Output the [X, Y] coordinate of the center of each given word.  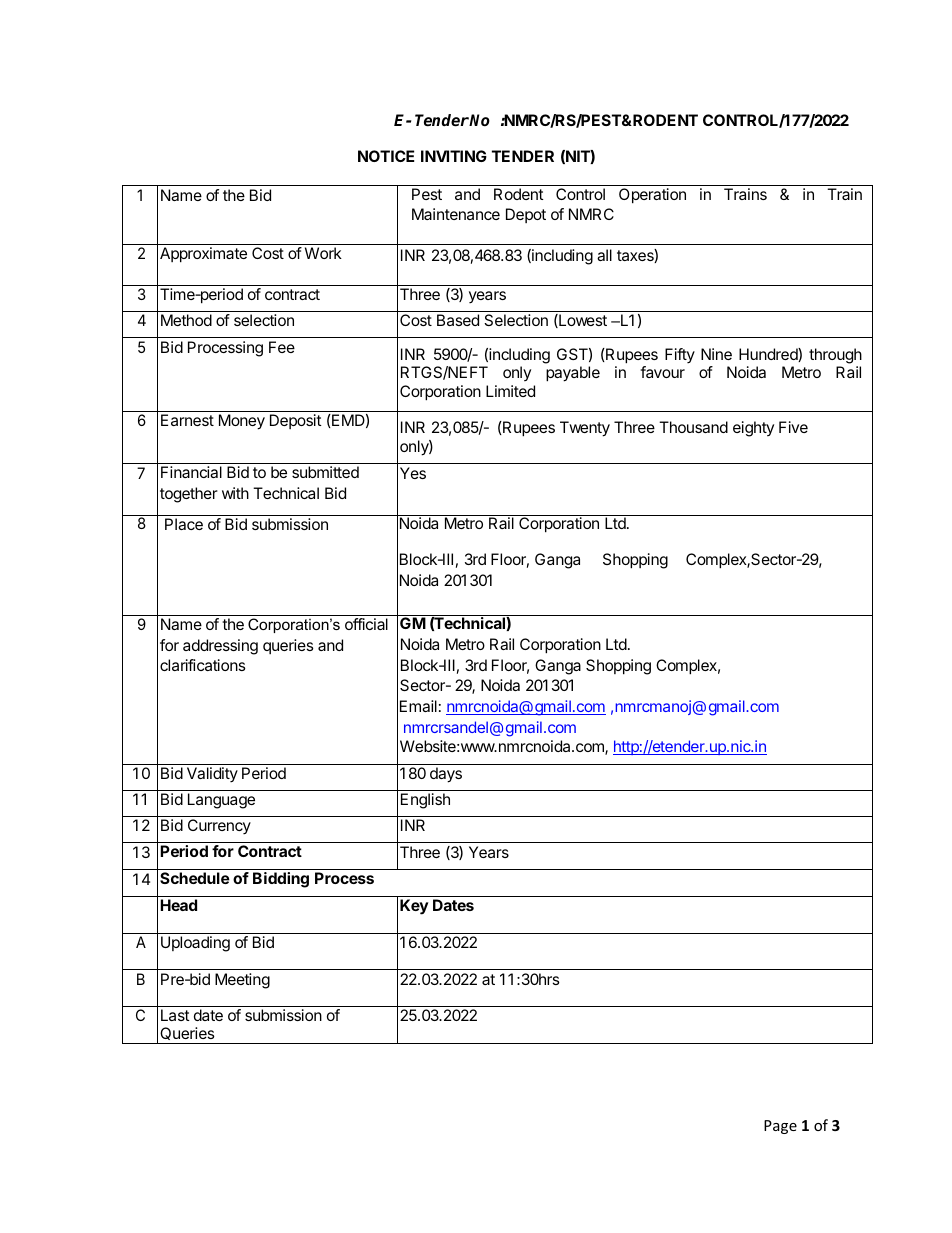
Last [175, 1015]
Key [414, 907]
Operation [652, 196]
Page [780, 1127]
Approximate [203, 255]
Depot [526, 215]
